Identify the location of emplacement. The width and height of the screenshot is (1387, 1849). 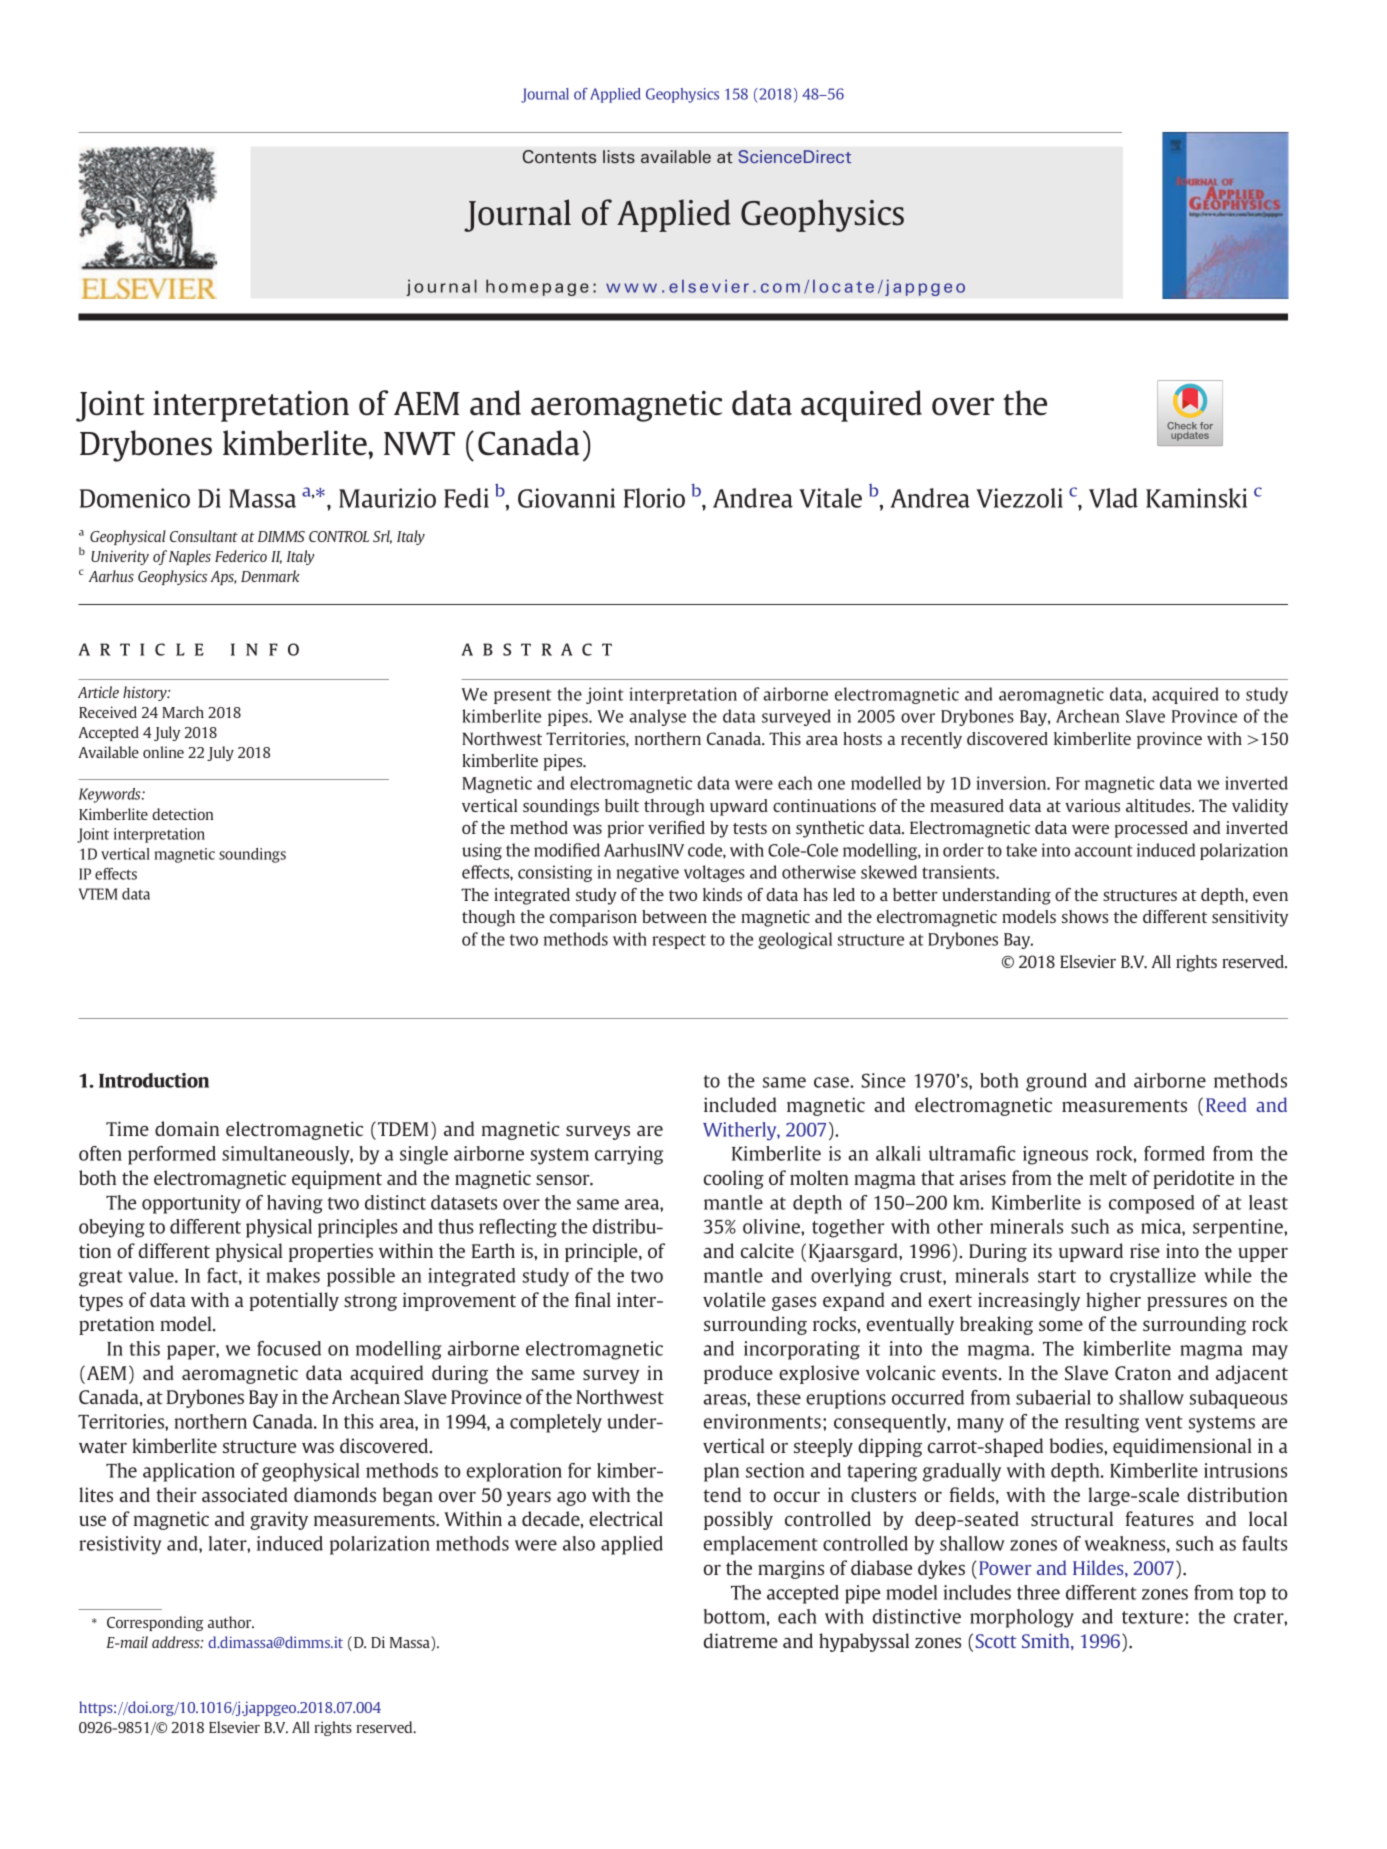
(761, 1545).
